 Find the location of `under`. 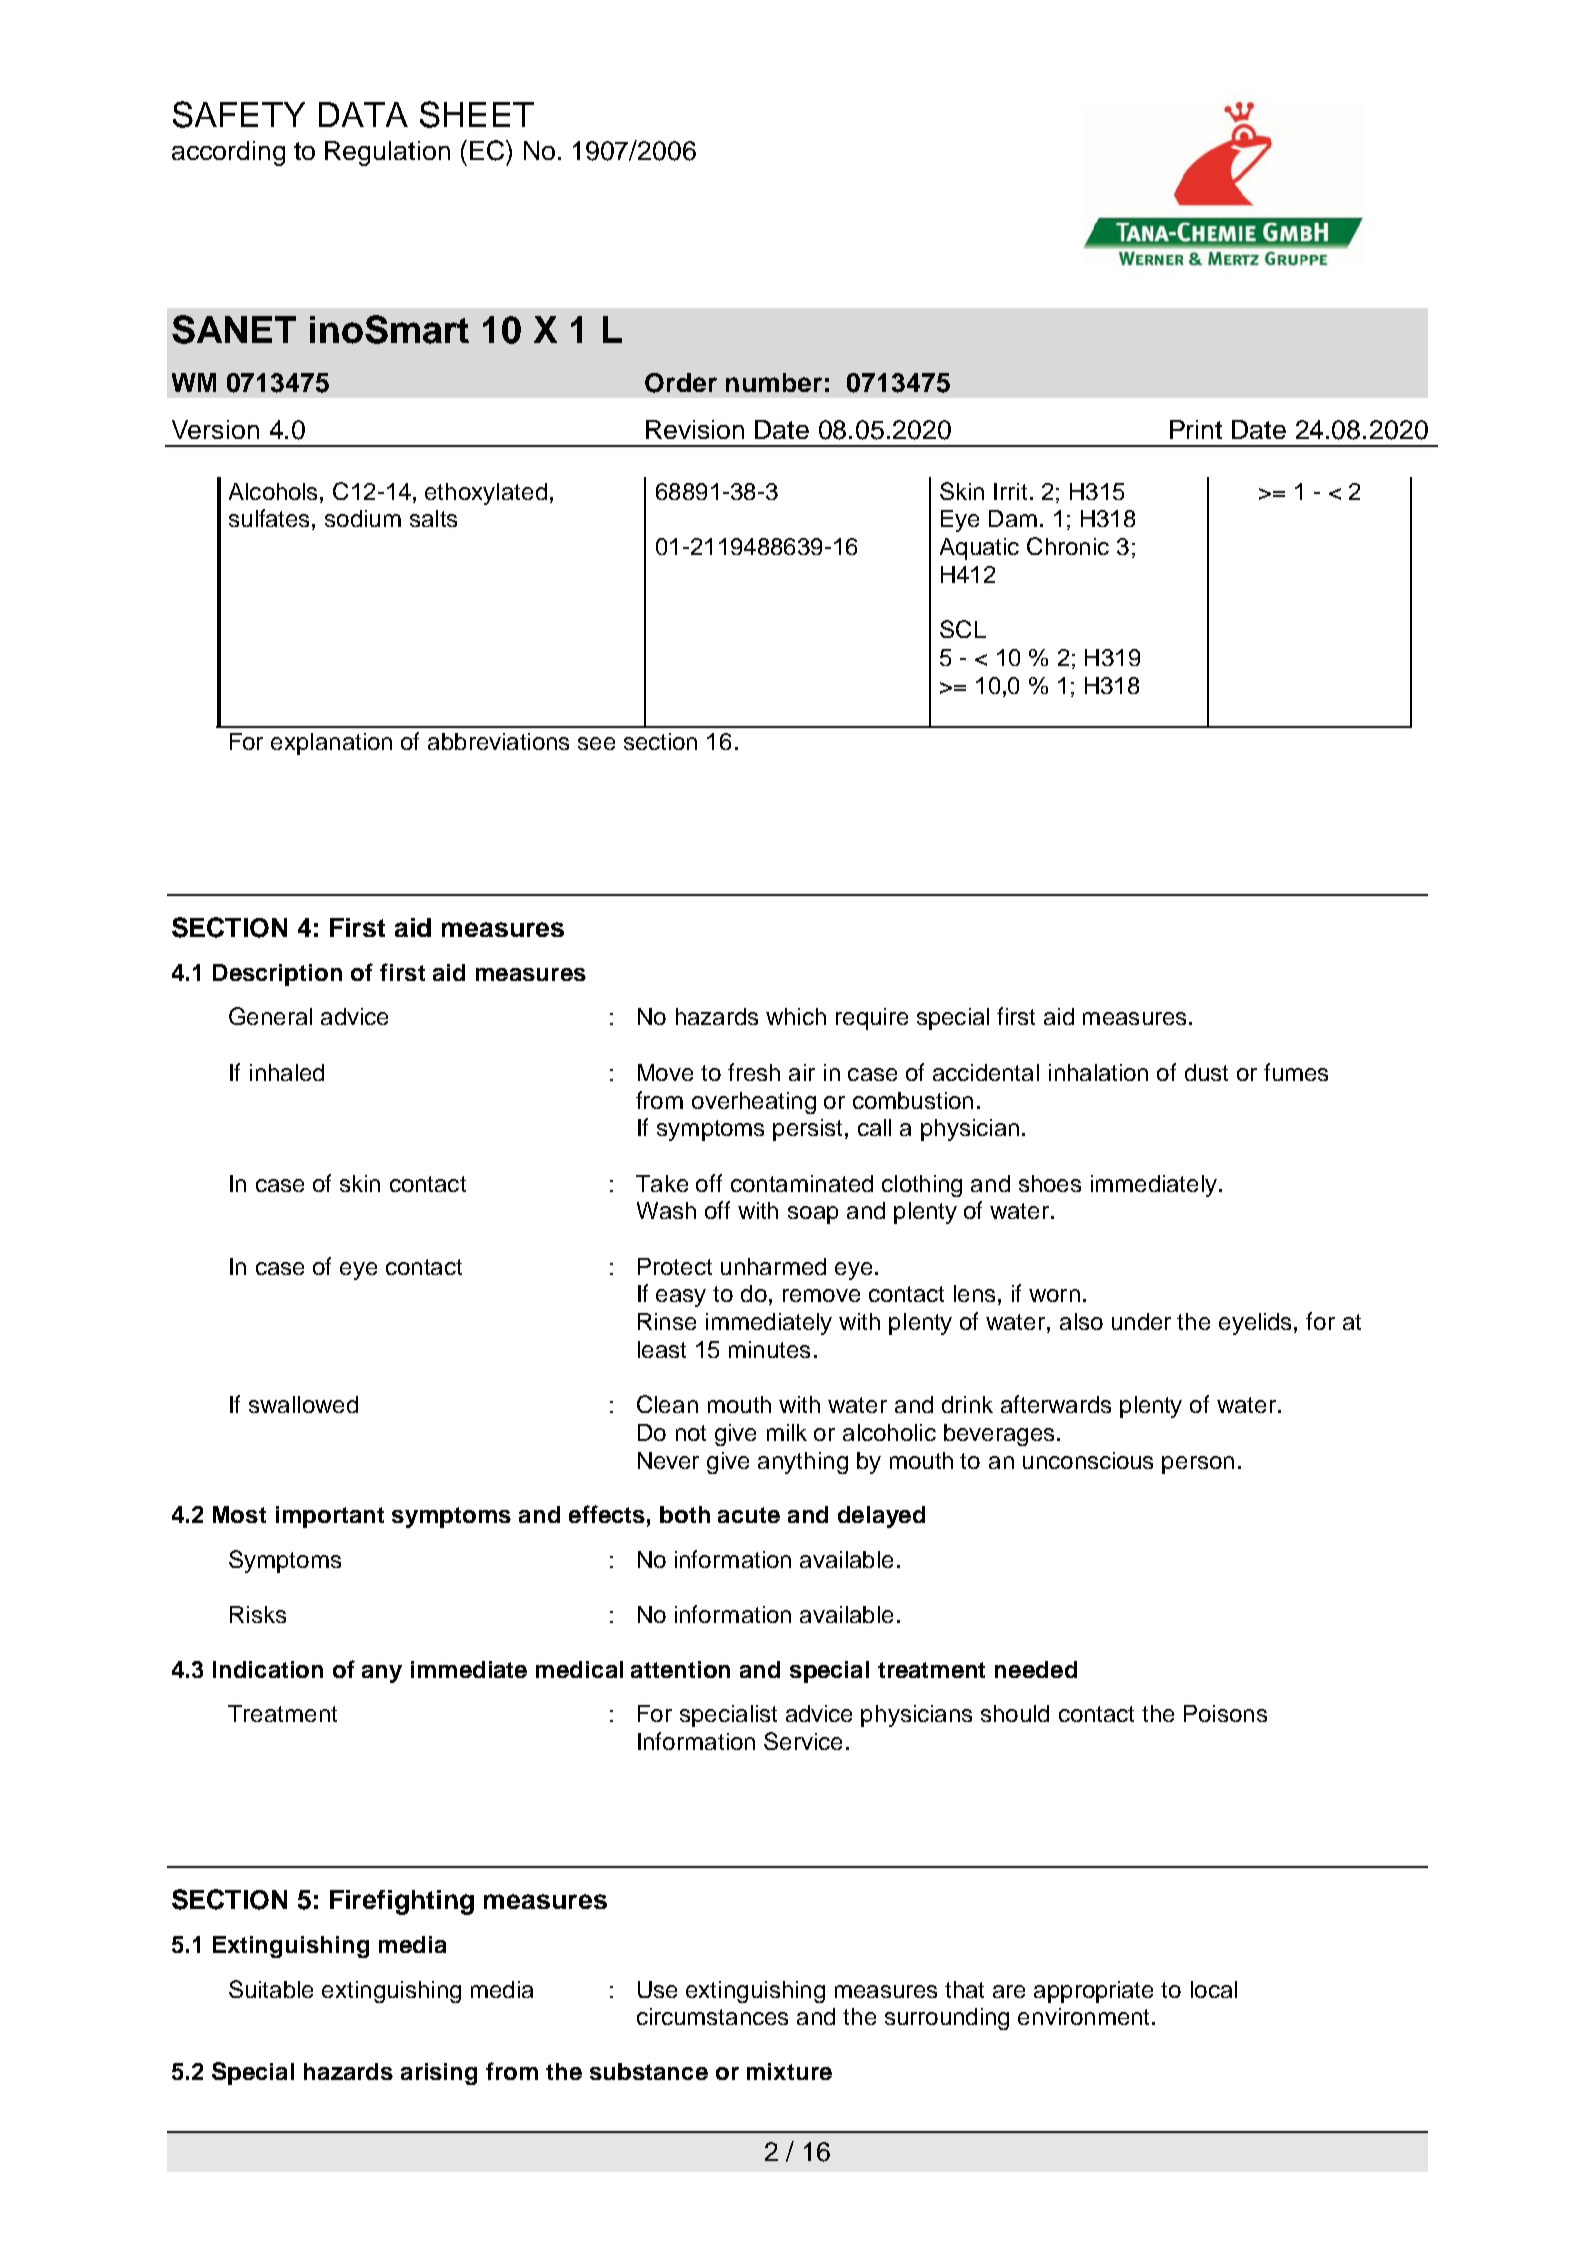

under is located at coordinates (1141, 1321).
